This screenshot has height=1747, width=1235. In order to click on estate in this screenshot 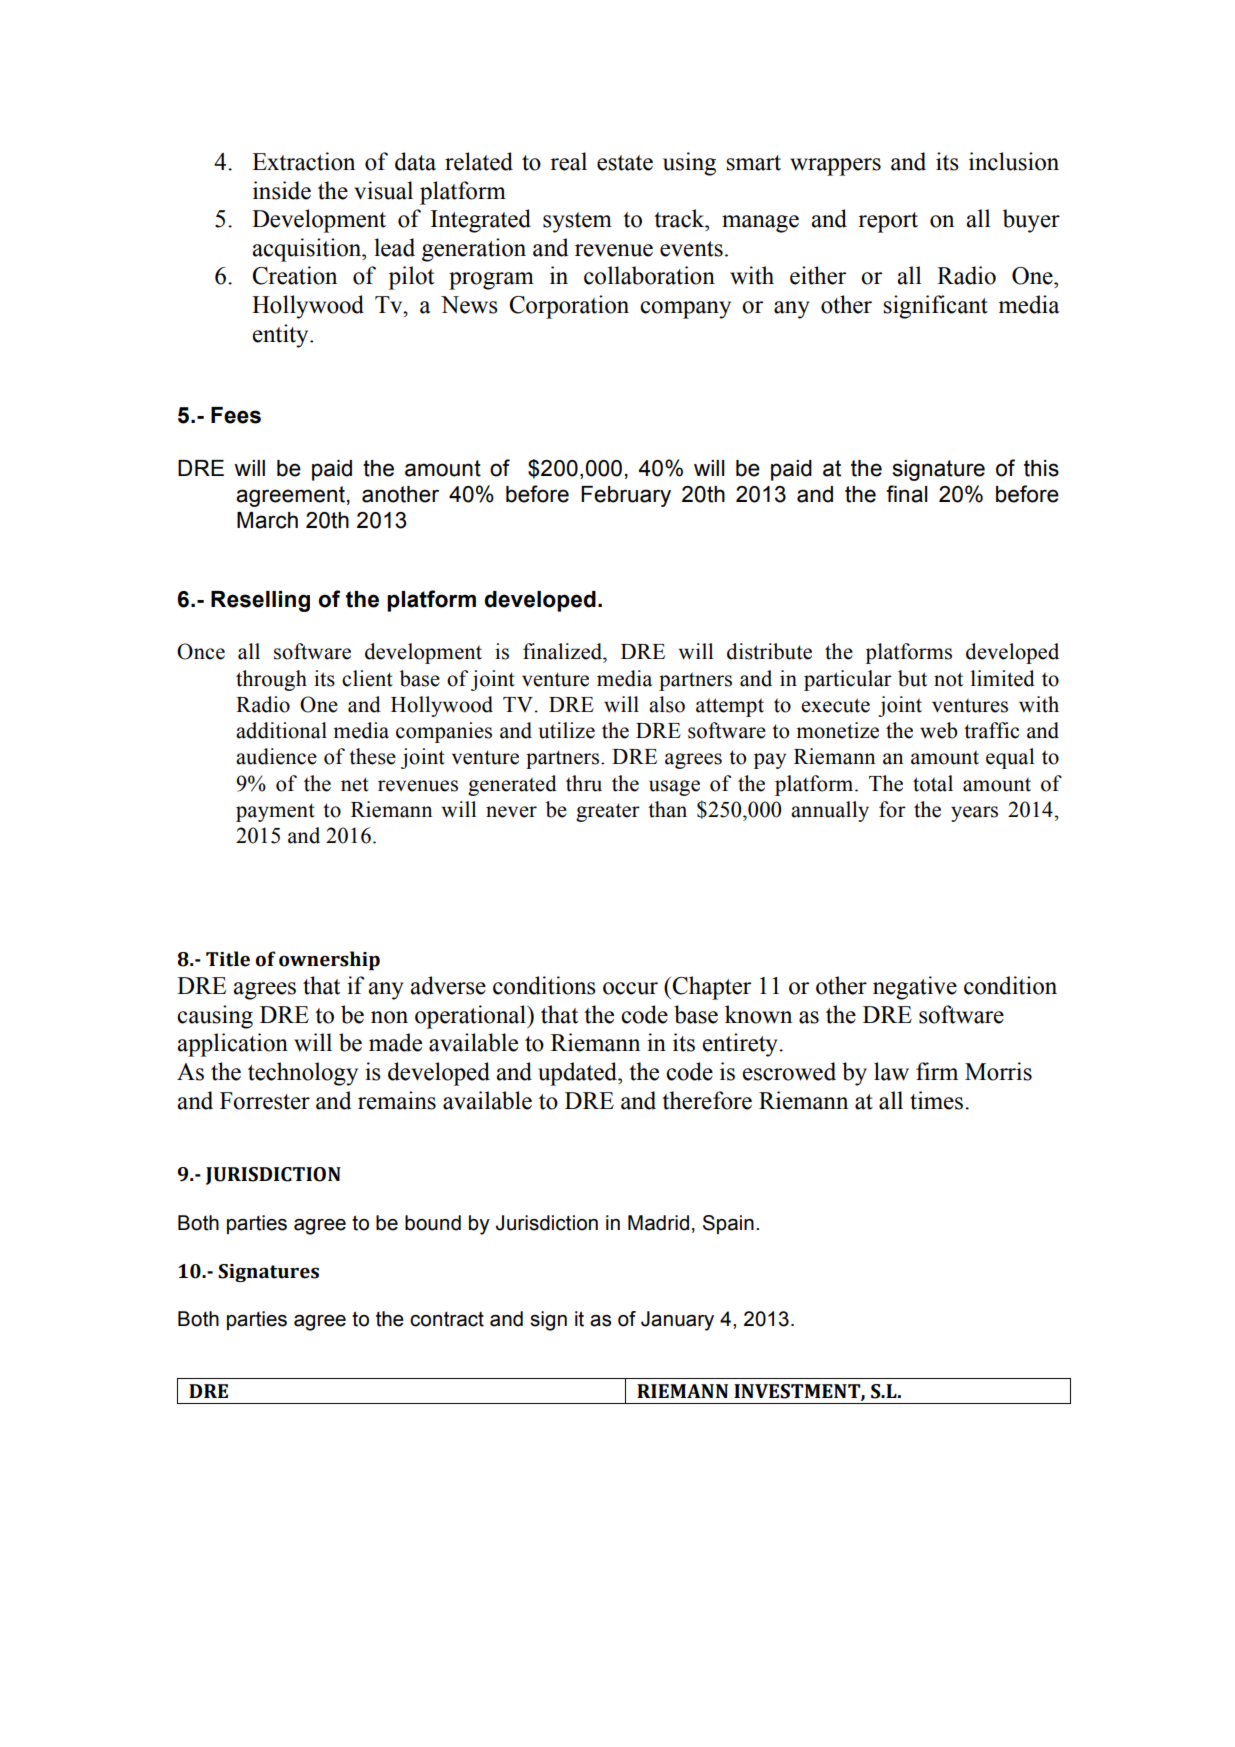, I will do `click(625, 163)`.
